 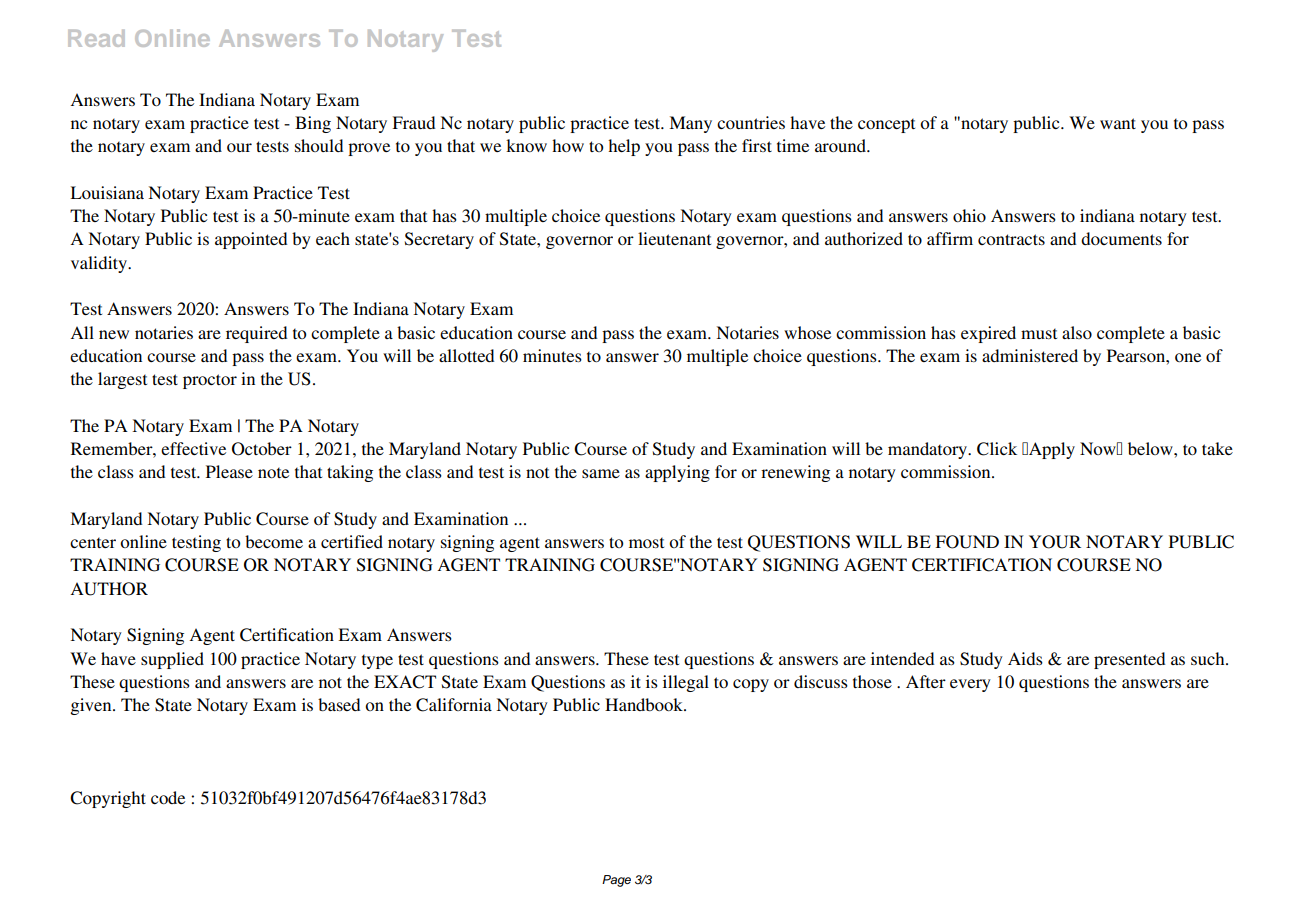 I want to click on Please, so click(x=229, y=471).
